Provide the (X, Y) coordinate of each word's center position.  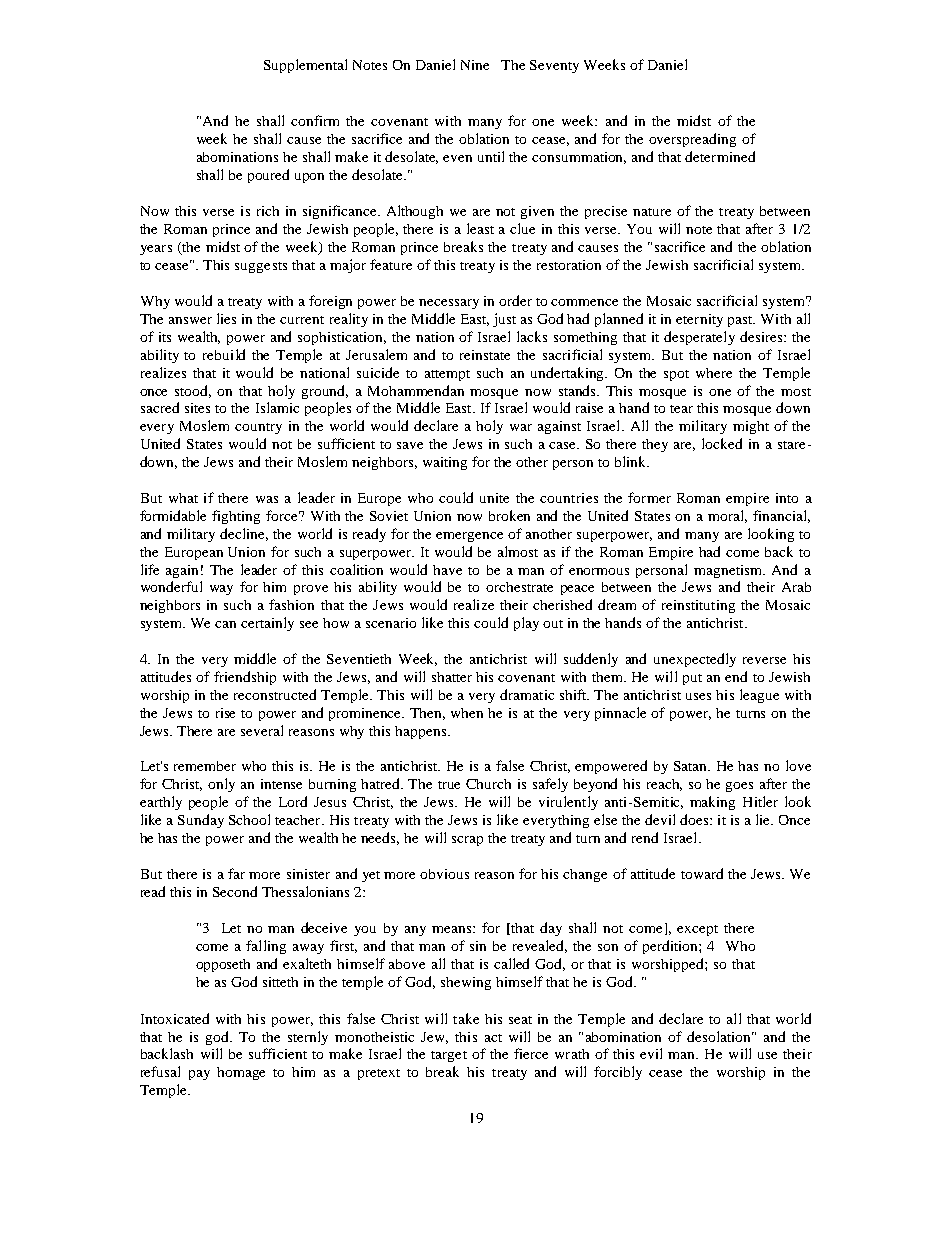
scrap (467, 841)
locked (722, 443)
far (236, 873)
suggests (261, 267)
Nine (475, 65)
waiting (445, 463)
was (267, 499)
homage (241, 1073)
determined (720, 156)
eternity (699, 320)
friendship (245, 678)
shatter (452, 677)
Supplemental (305, 66)
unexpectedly (695, 660)
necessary (449, 304)
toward (702, 873)
